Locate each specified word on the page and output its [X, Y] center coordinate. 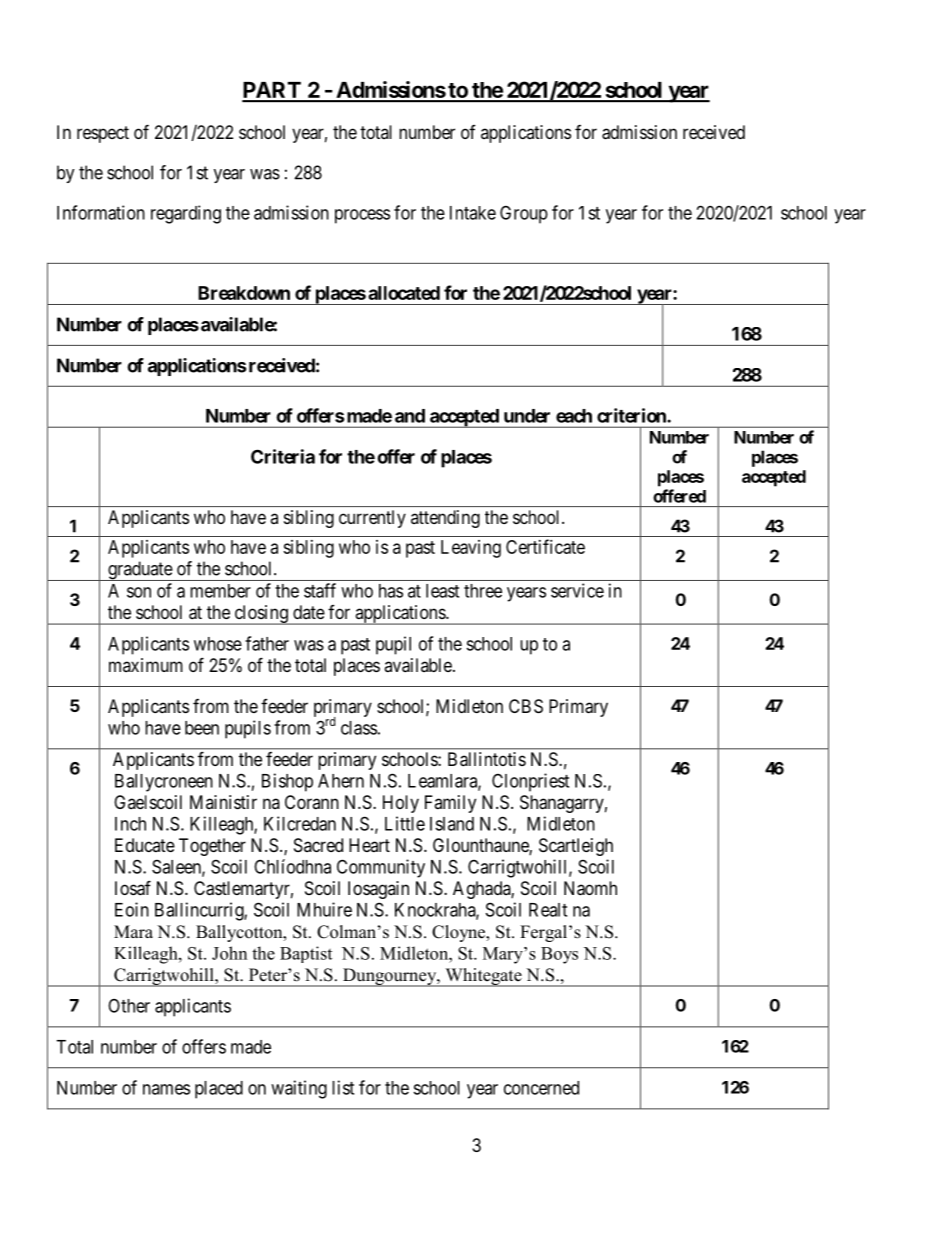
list [343, 1087]
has [391, 591]
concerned [541, 1088]
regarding [186, 214]
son [139, 592]
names [166, 1089]
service [577, 590]
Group [524, 214]
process [362, 216]
